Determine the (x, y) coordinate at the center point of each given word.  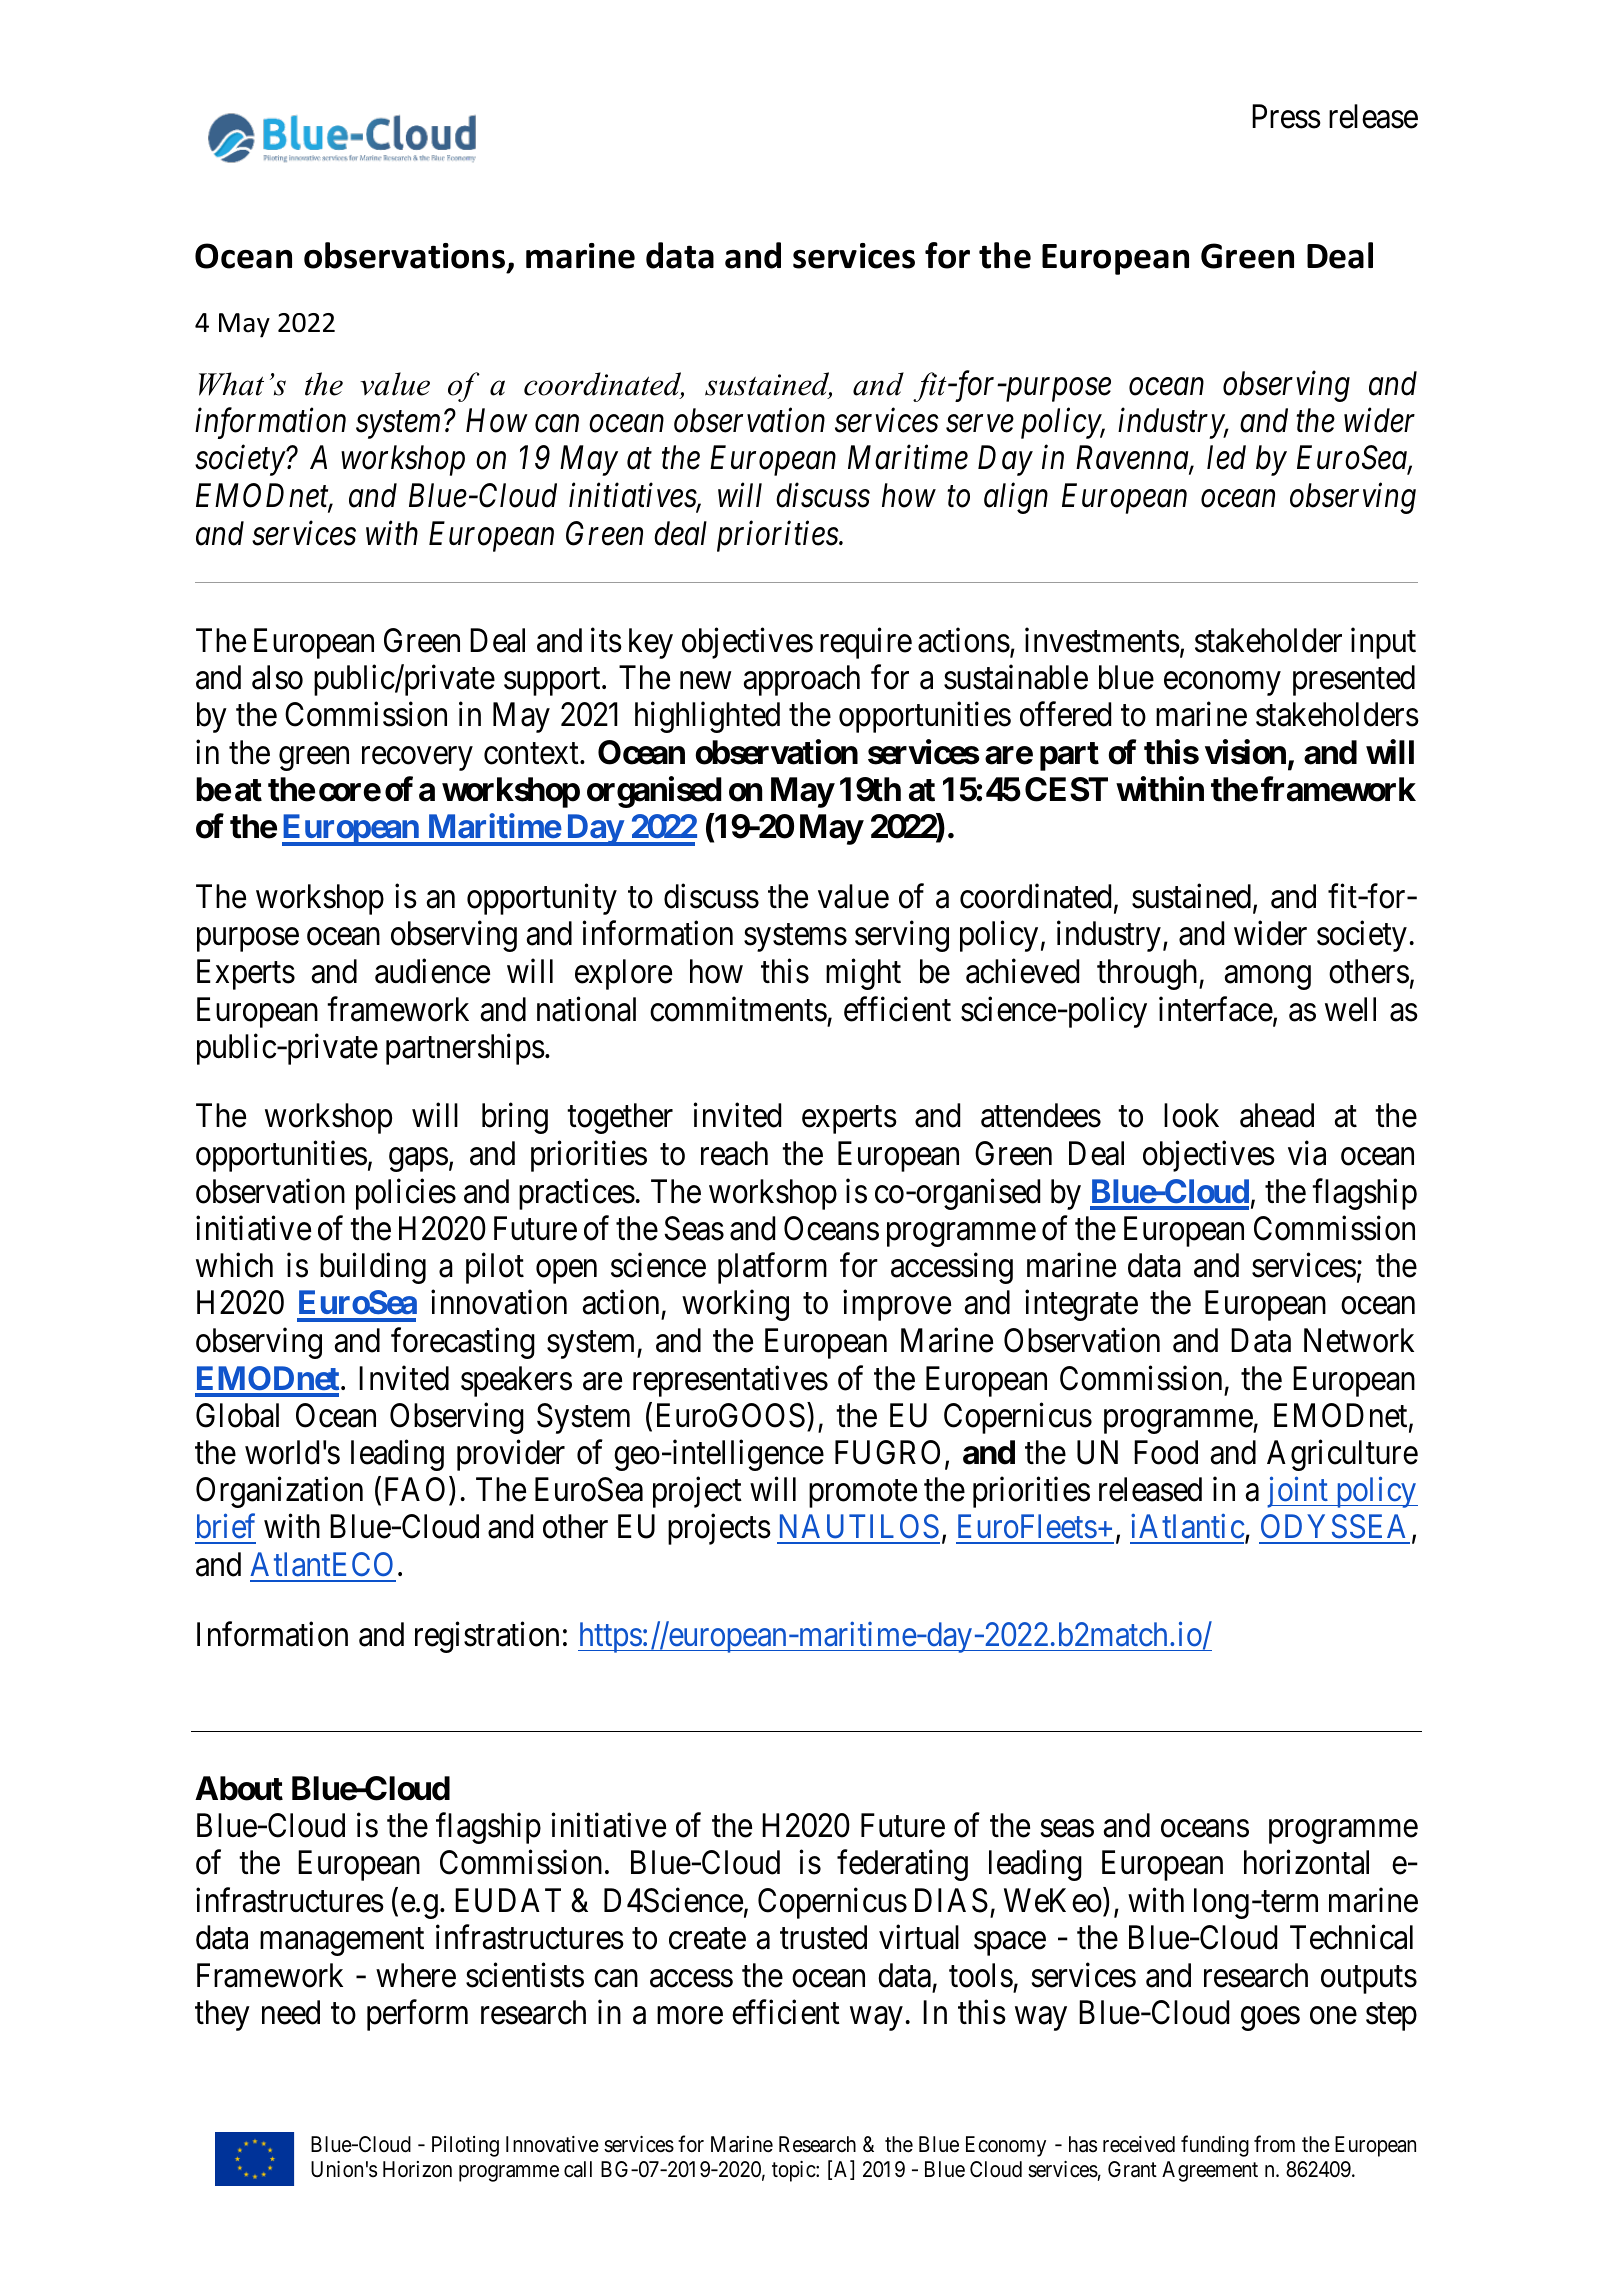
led (1226, 457)
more (690, 2016)
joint (1298, 1492)
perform (417, 2015)
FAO (415, 1489)
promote (863, 1494)
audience (432, 971)
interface (1216, 1009)
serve (980, 424)
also (277, 677)
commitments (738, 1009)
